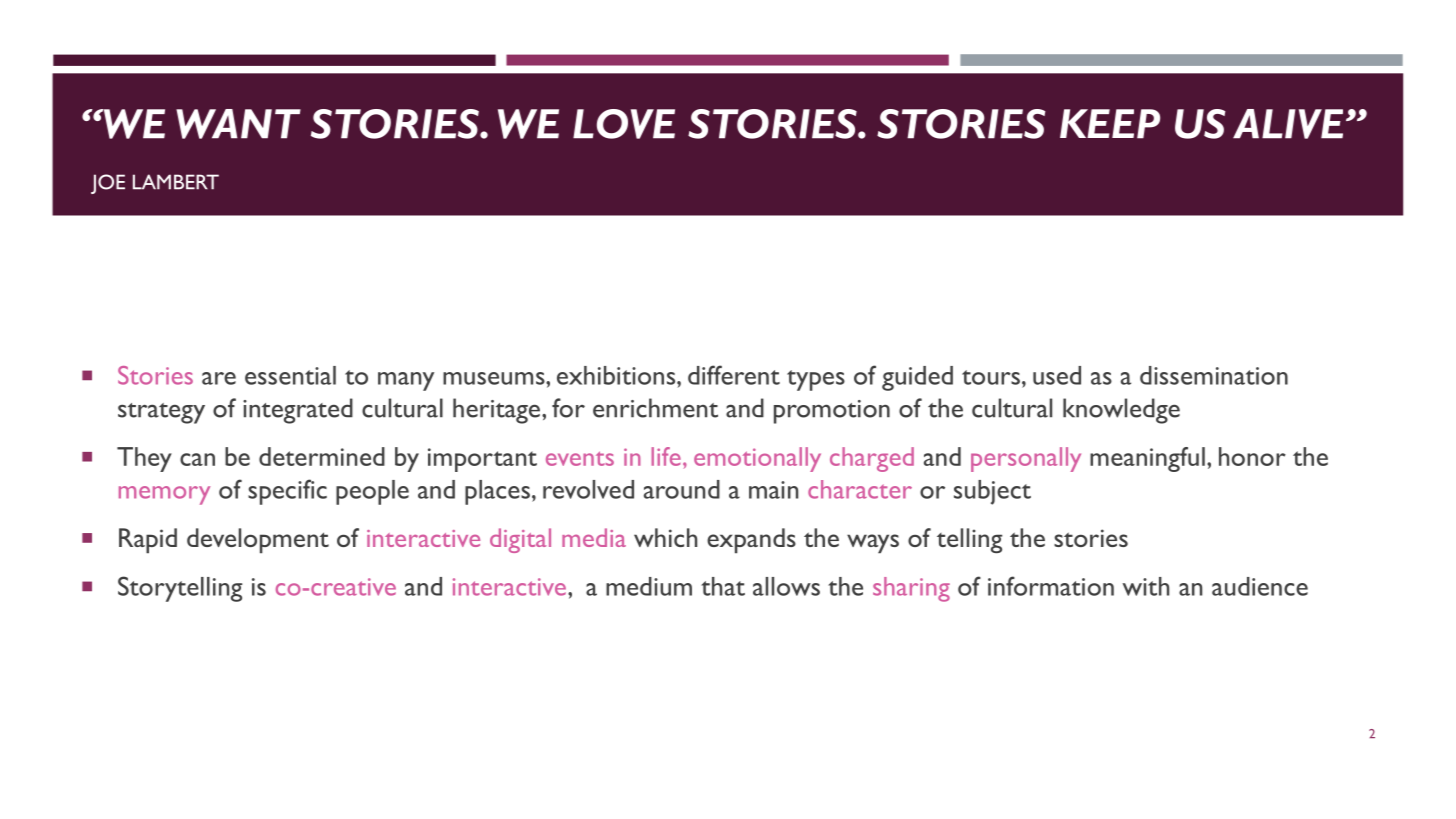 Image resolution: width=1456 pixels, height=819 pixels. Describe the element at coordinates (682, 489) in the screenshot. I see `around` at that location.
